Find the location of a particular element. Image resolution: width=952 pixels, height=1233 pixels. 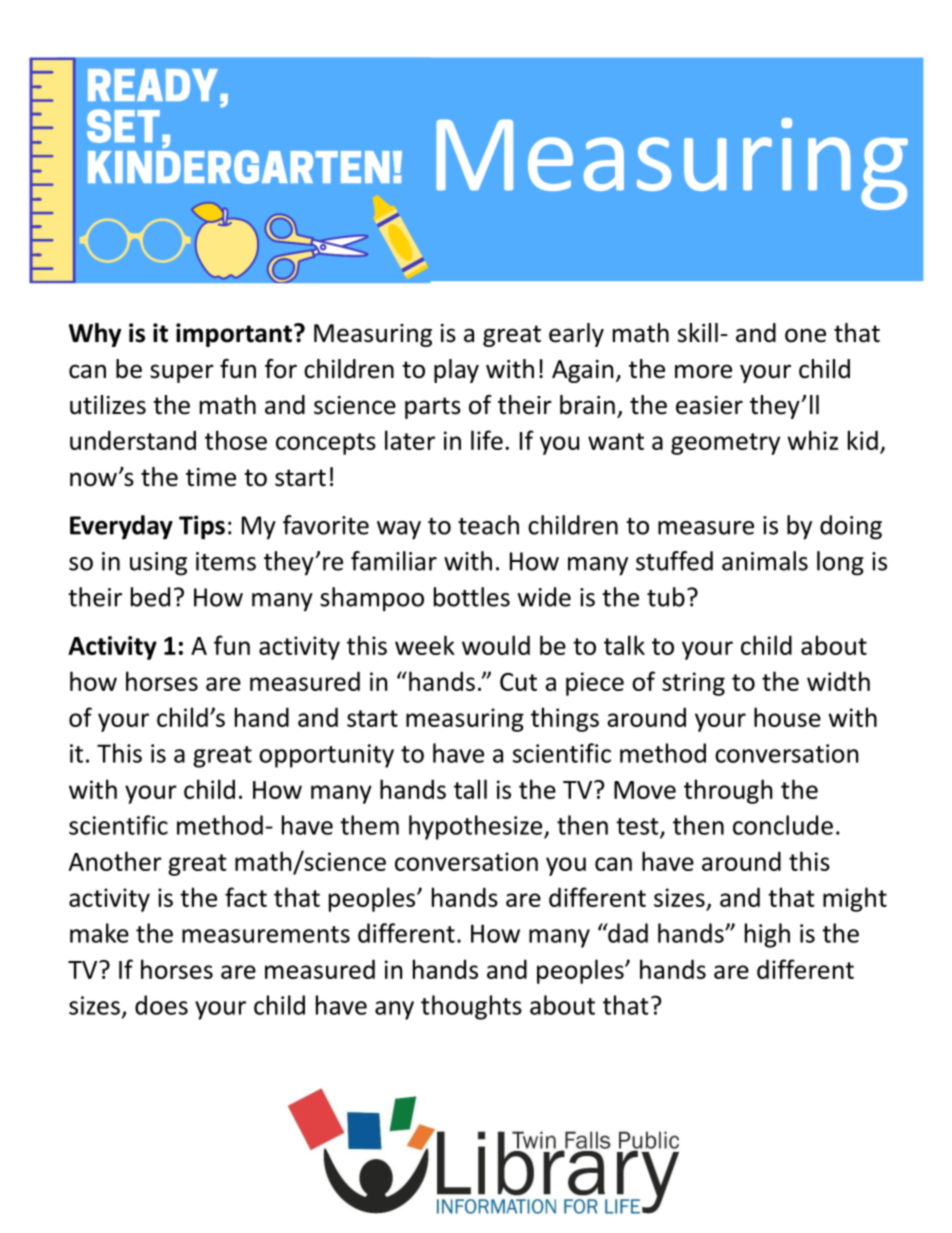

bed is located at coordinates (150, 597).
